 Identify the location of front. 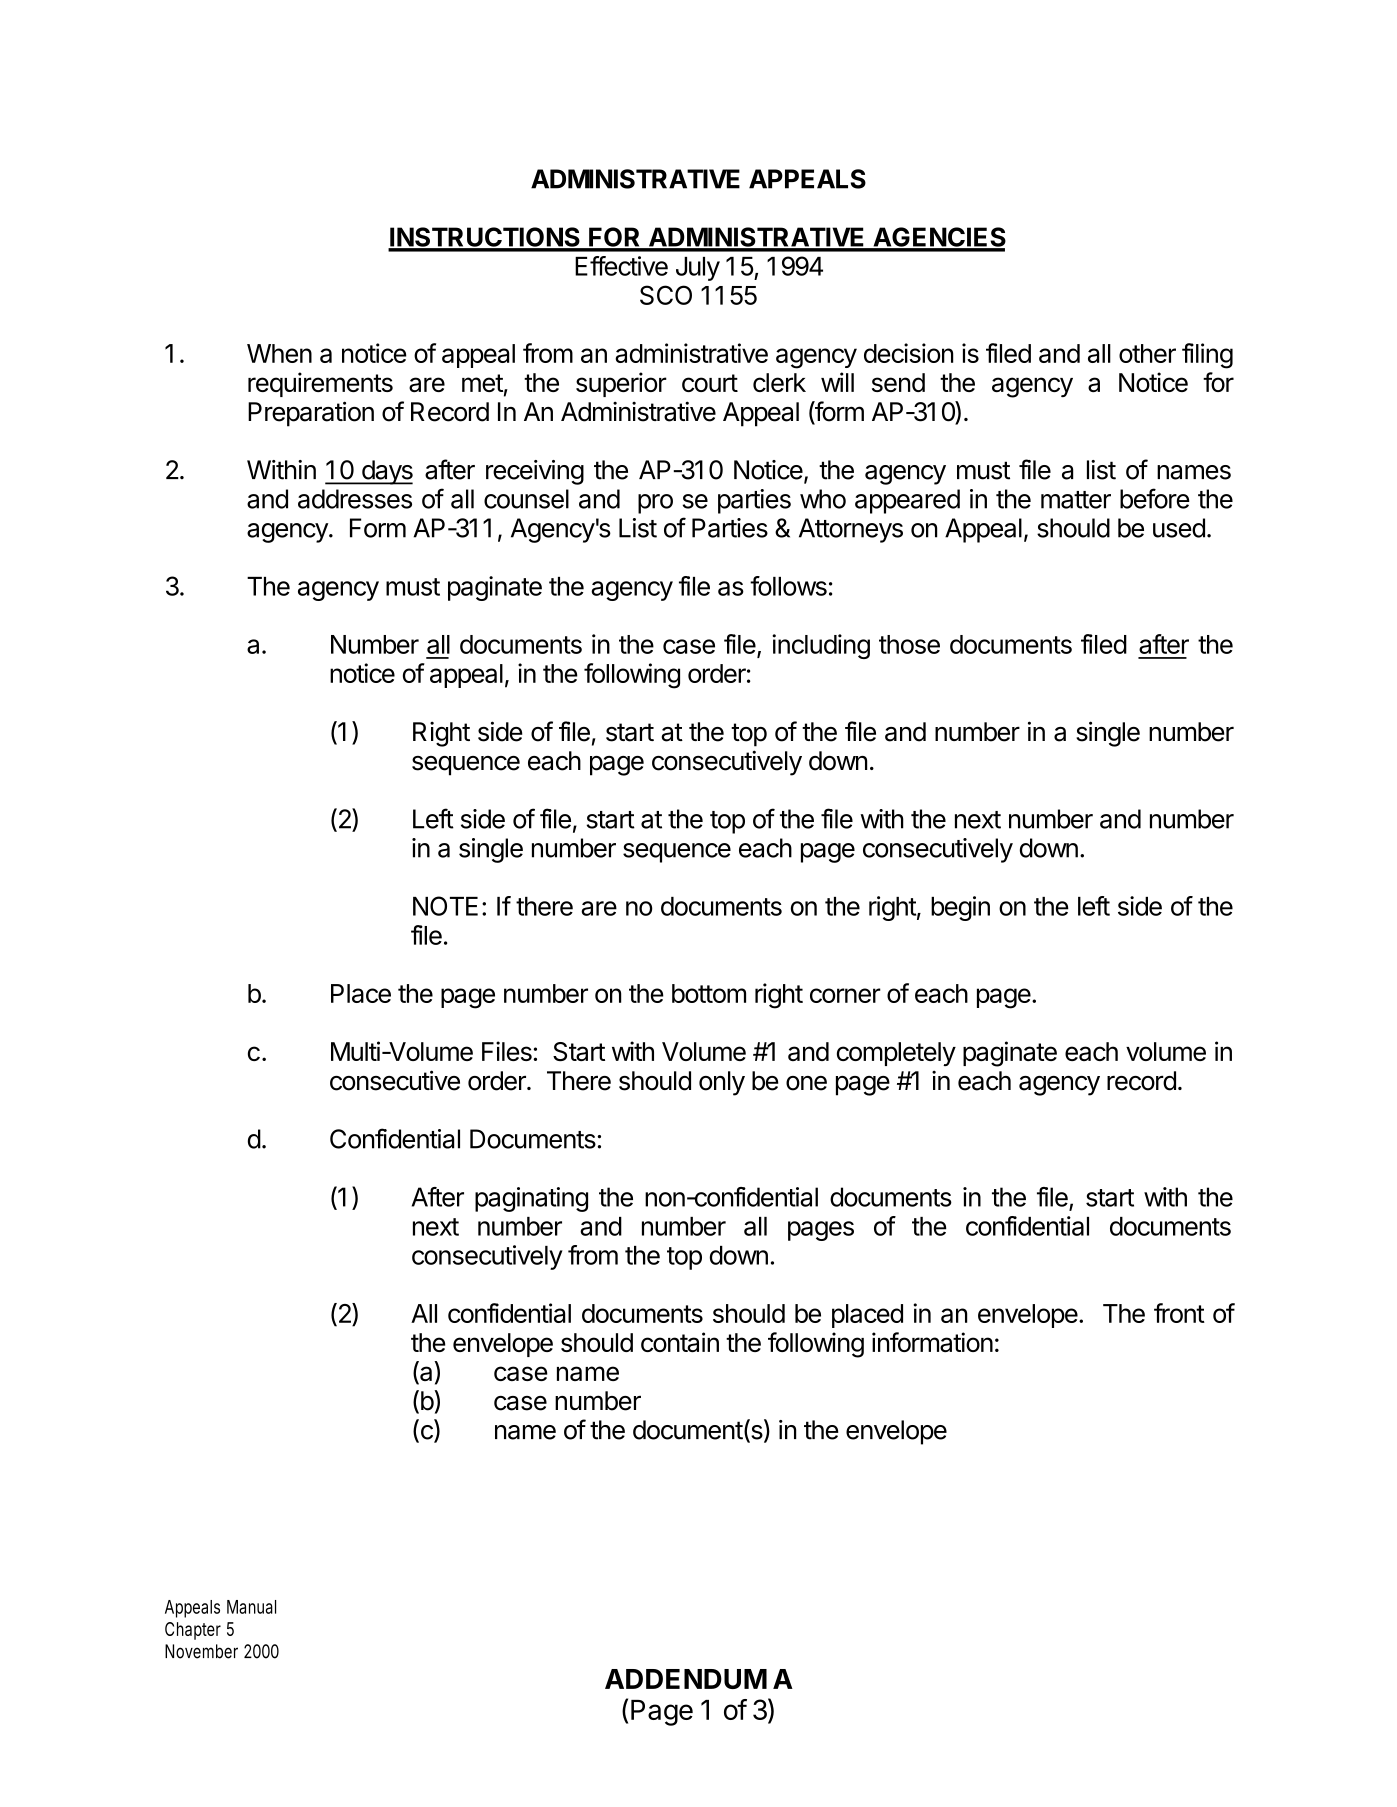
(1179, 1313).
